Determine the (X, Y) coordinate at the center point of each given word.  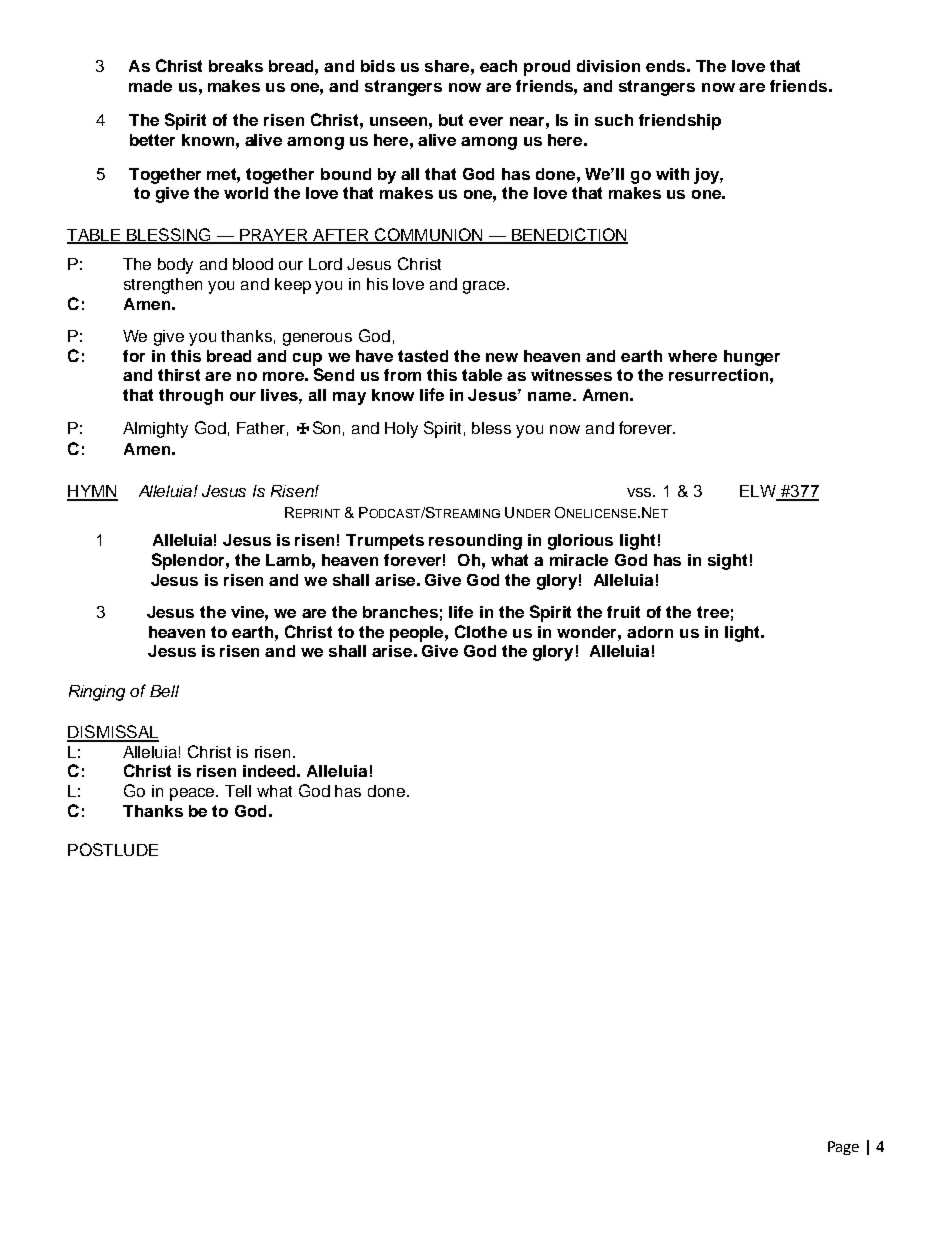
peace (193, 794)
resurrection (718, 375)
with (672, 174)
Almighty (155, 430)
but (451, 120)
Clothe (481, 631)
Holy (401, 430)
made (150, 86)
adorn (650, 632)
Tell (238, 791)
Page (843, 1148)
